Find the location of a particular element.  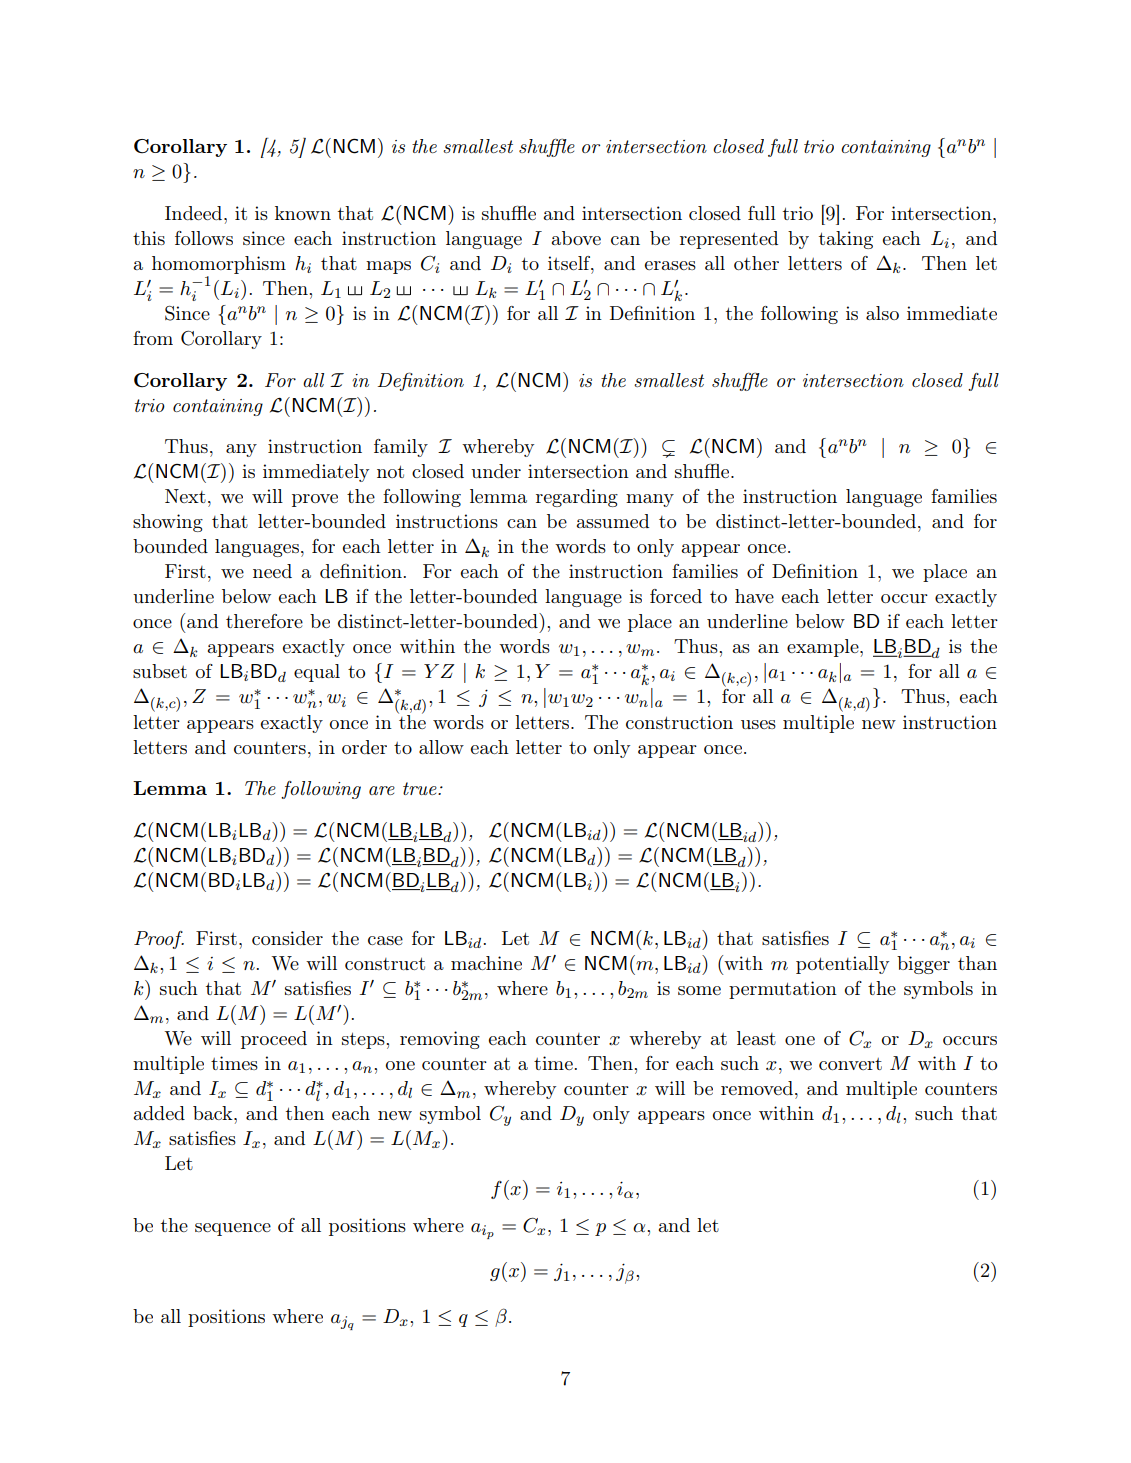

removed is located at coordinates (757, 1088).
